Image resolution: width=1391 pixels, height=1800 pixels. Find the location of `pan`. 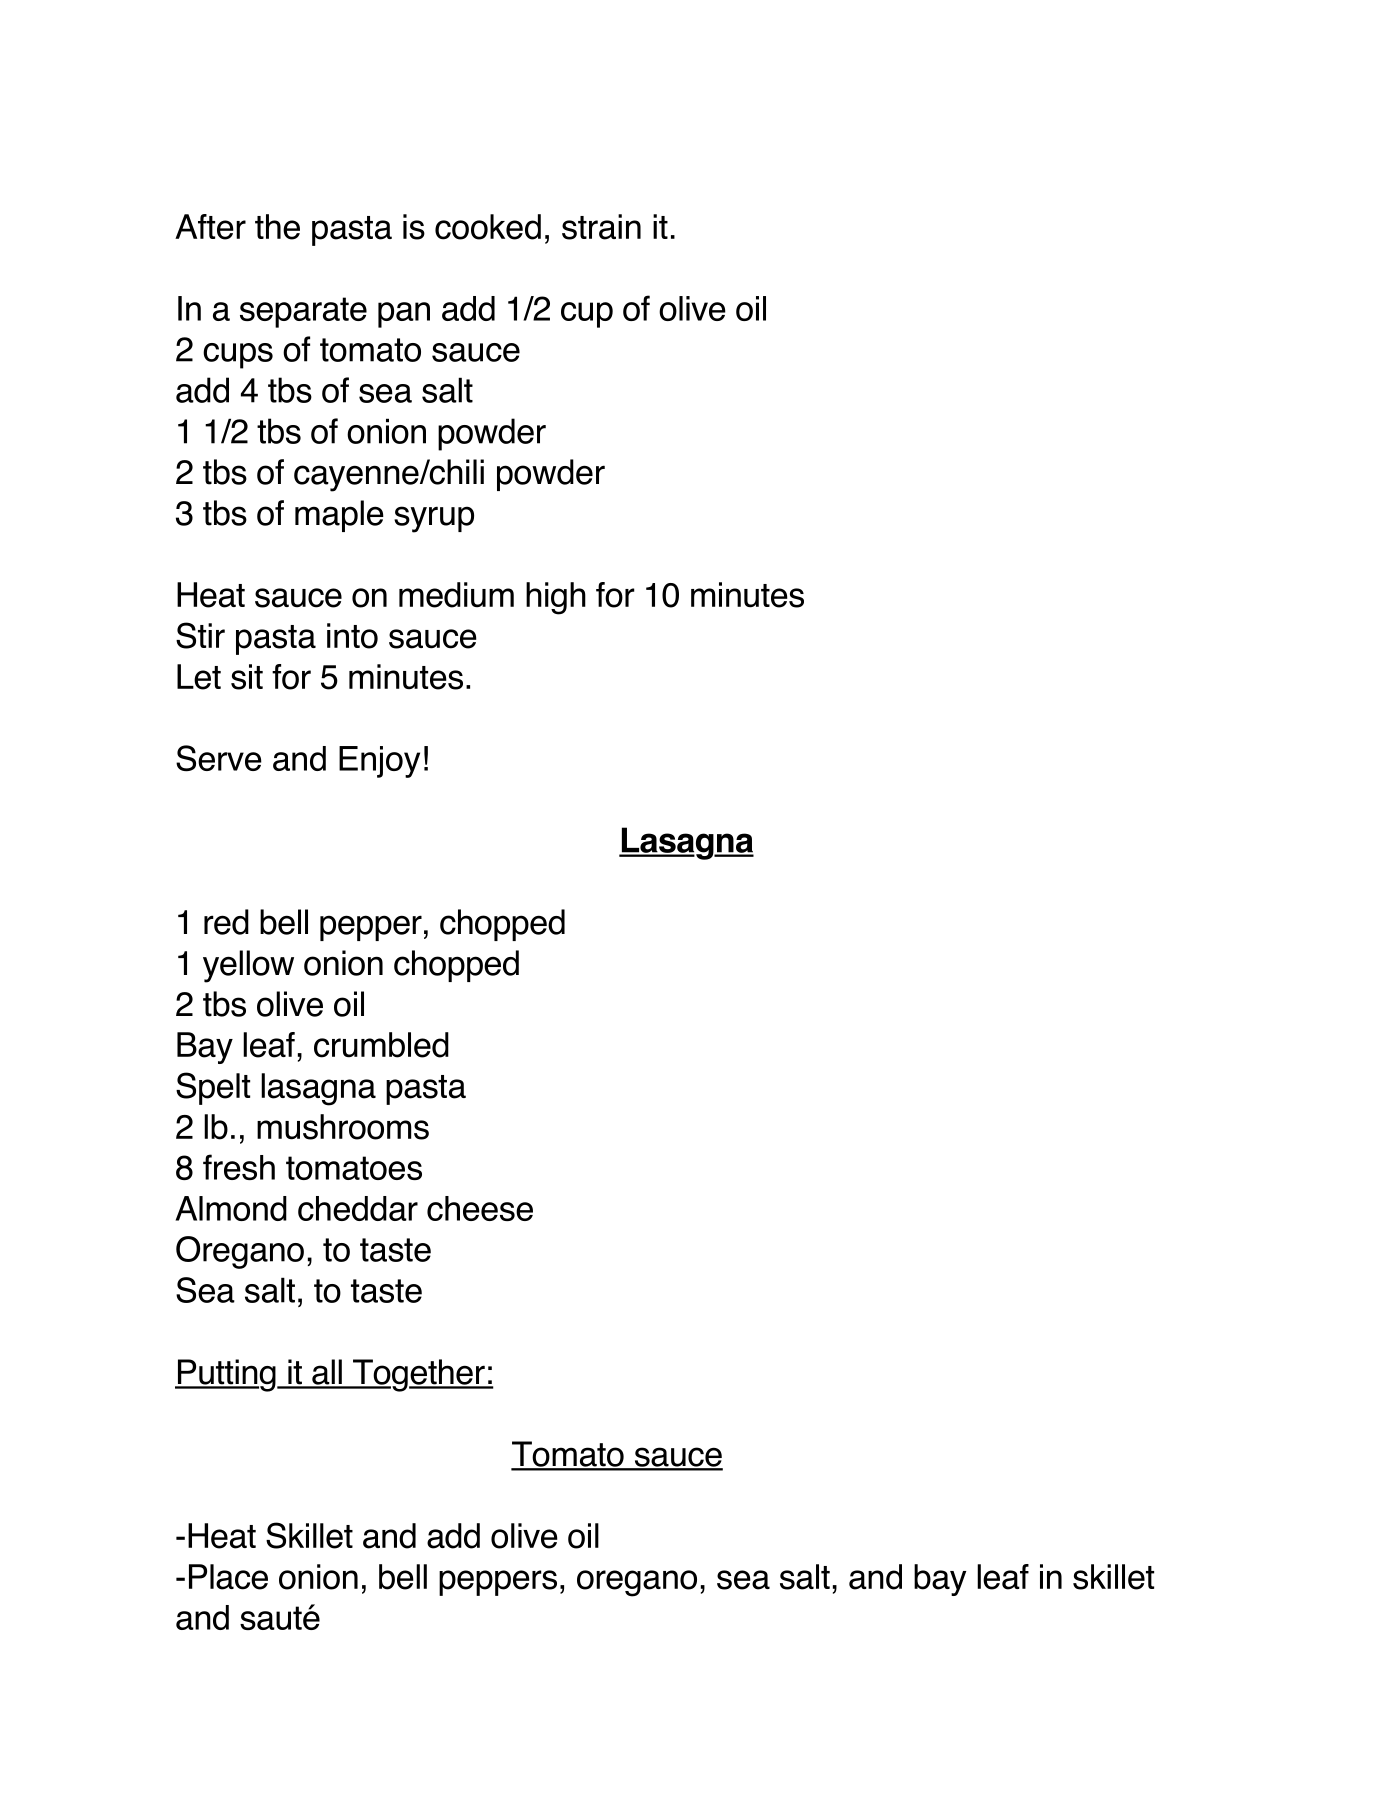

pan is located at coordinates (404, 315).
